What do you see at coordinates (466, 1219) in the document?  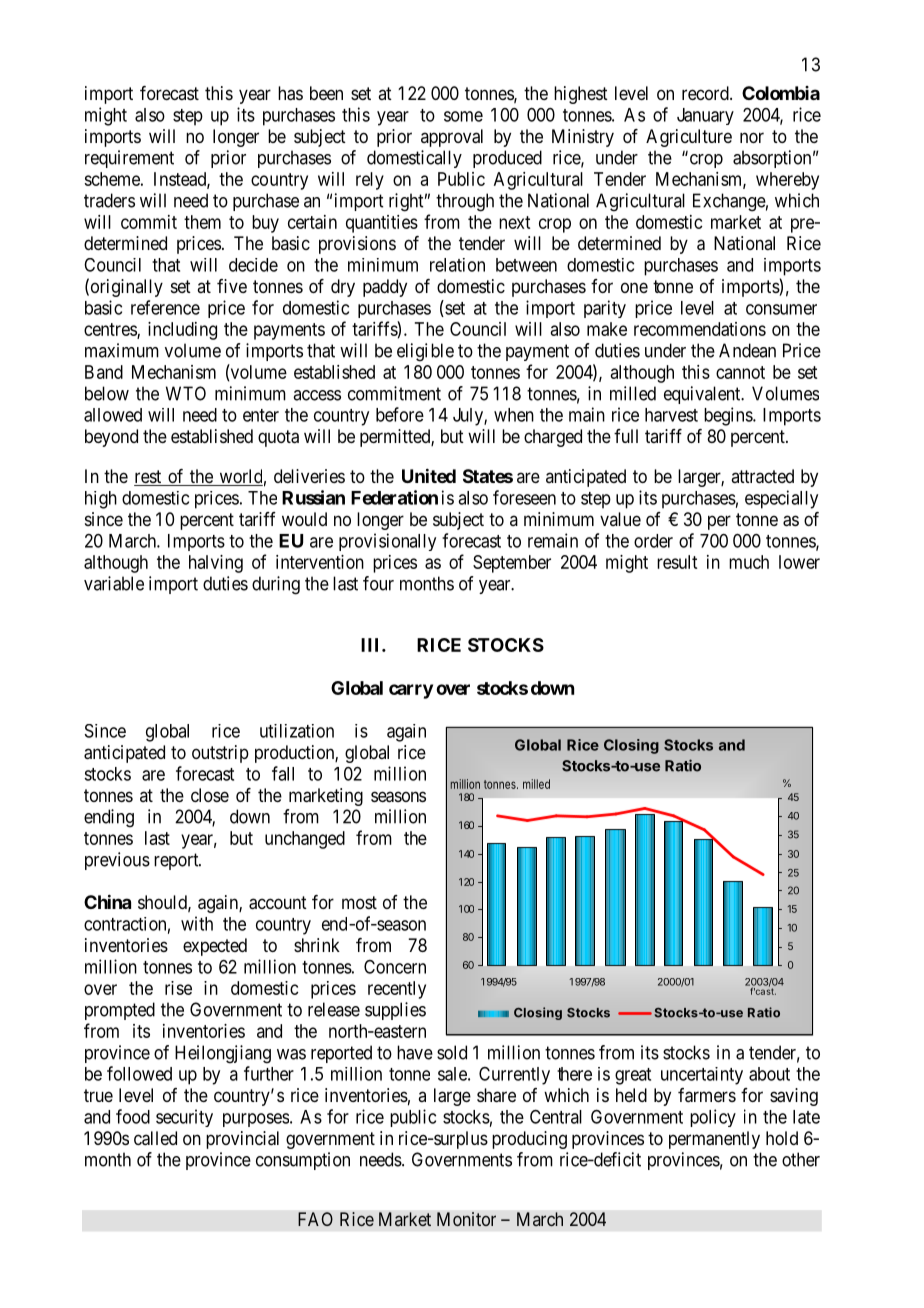 I see `Monitor` at bounding box center [466, 1219].
